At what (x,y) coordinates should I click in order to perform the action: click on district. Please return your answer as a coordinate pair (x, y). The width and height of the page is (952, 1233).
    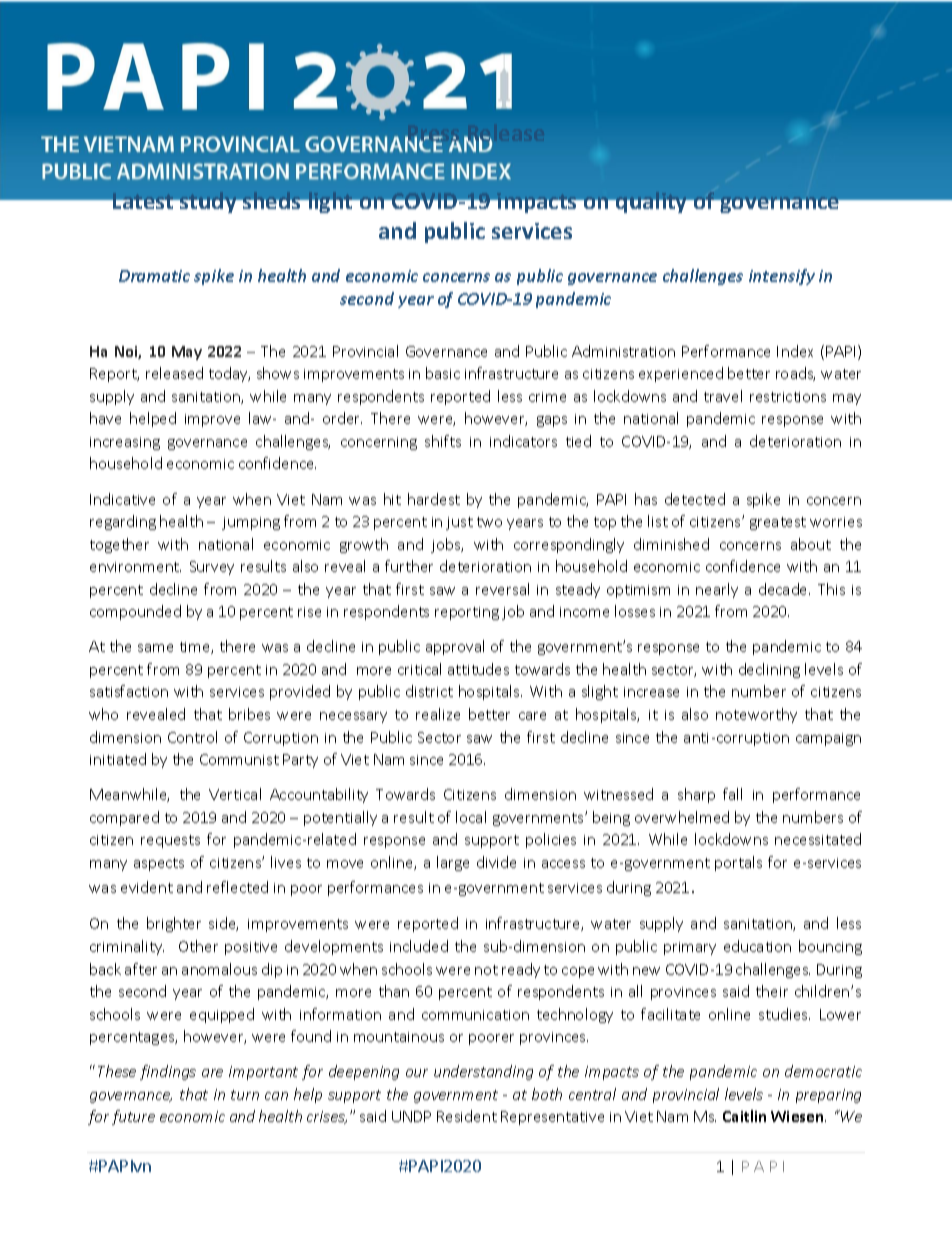
    Looking at the image, I should click on (429, 691).
